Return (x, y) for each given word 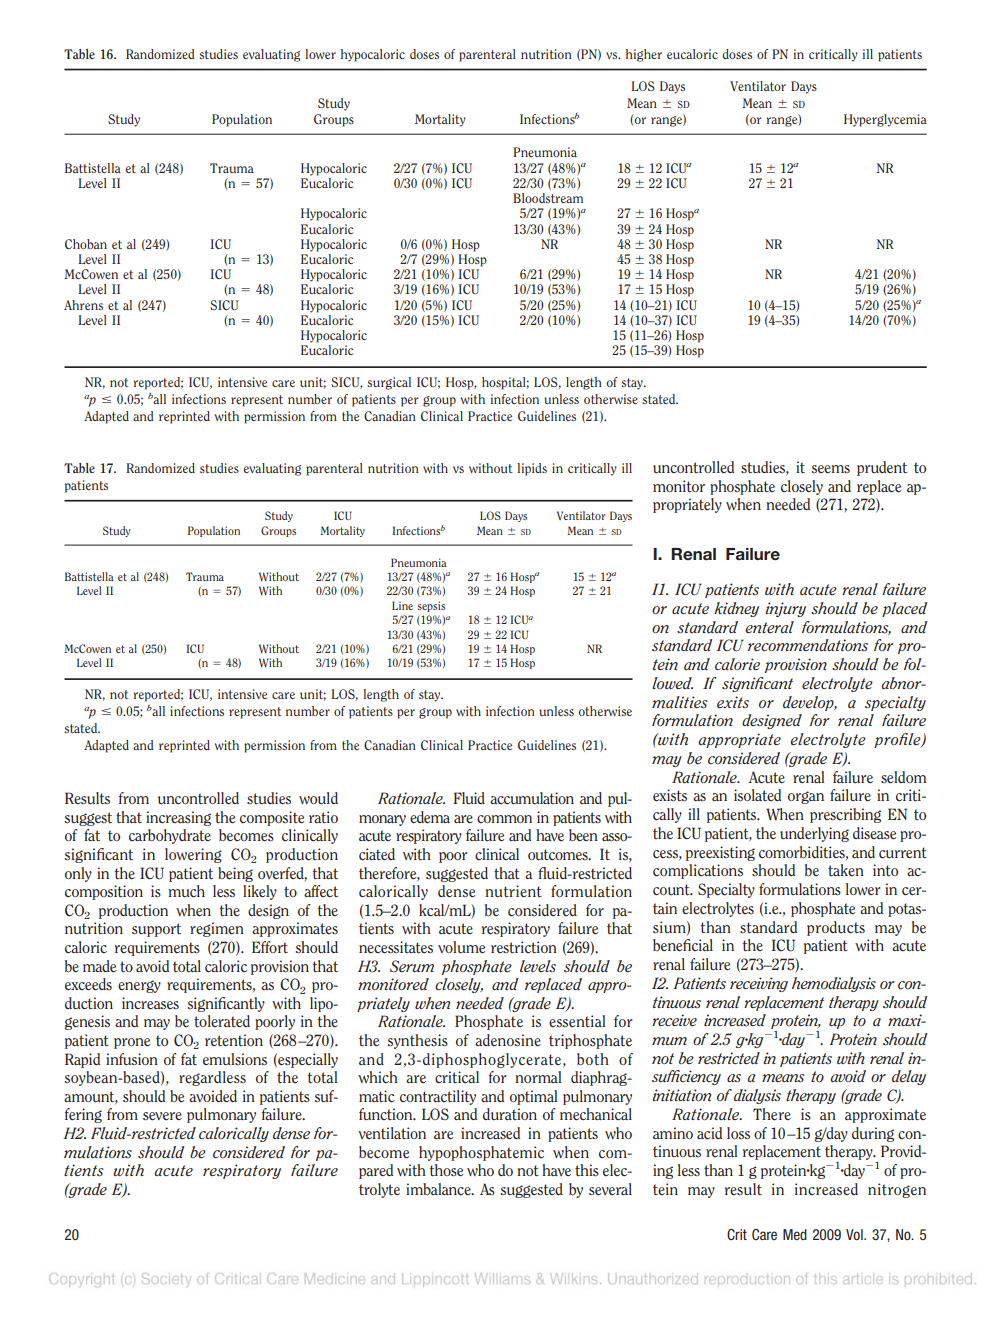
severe (162, 1116)
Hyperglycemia (885, 120)
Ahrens (83, 305)
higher (644, 55)
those (446, 1170)
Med (795, 1234)
